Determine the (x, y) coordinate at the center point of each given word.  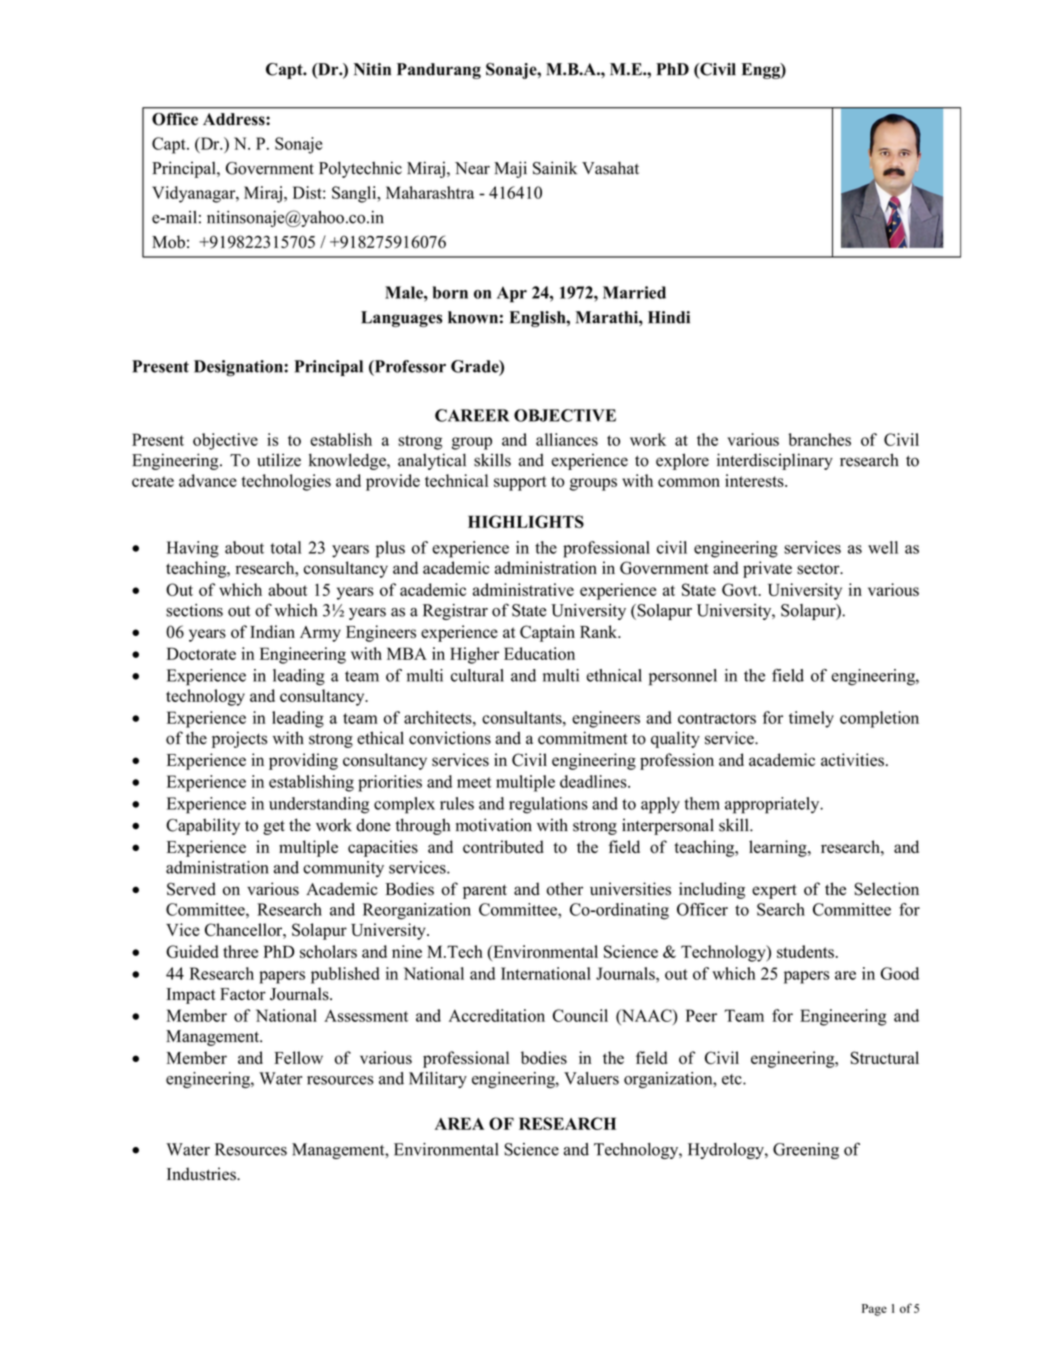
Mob (168, 242)
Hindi (669, 317)
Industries (202, 1174)
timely (811, 719)
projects (239, 739)
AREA (459, 1123)
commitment (583, 738)
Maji (510, 169)
